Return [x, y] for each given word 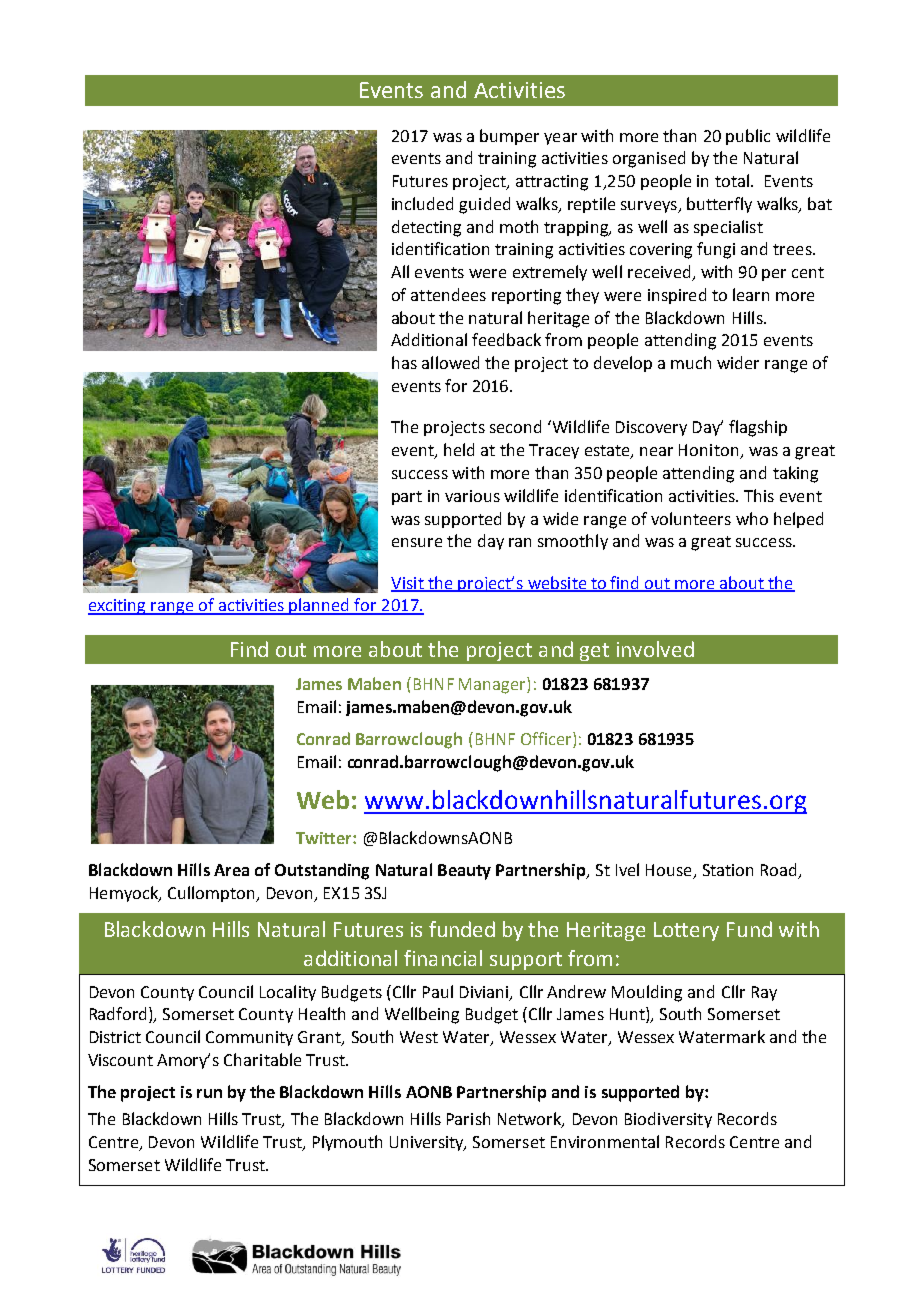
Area [231, 870]
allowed [450, 362]
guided [484, 205]
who [752, 518]
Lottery [686, 931]
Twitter [325, 838]
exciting [118, 607]
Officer [547, 740]
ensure [417, 542]
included [422, 203]
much [691, 362]
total [732, 180]
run [209, 1093]
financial [443, 958]
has [404, 362]
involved [655, 649]
